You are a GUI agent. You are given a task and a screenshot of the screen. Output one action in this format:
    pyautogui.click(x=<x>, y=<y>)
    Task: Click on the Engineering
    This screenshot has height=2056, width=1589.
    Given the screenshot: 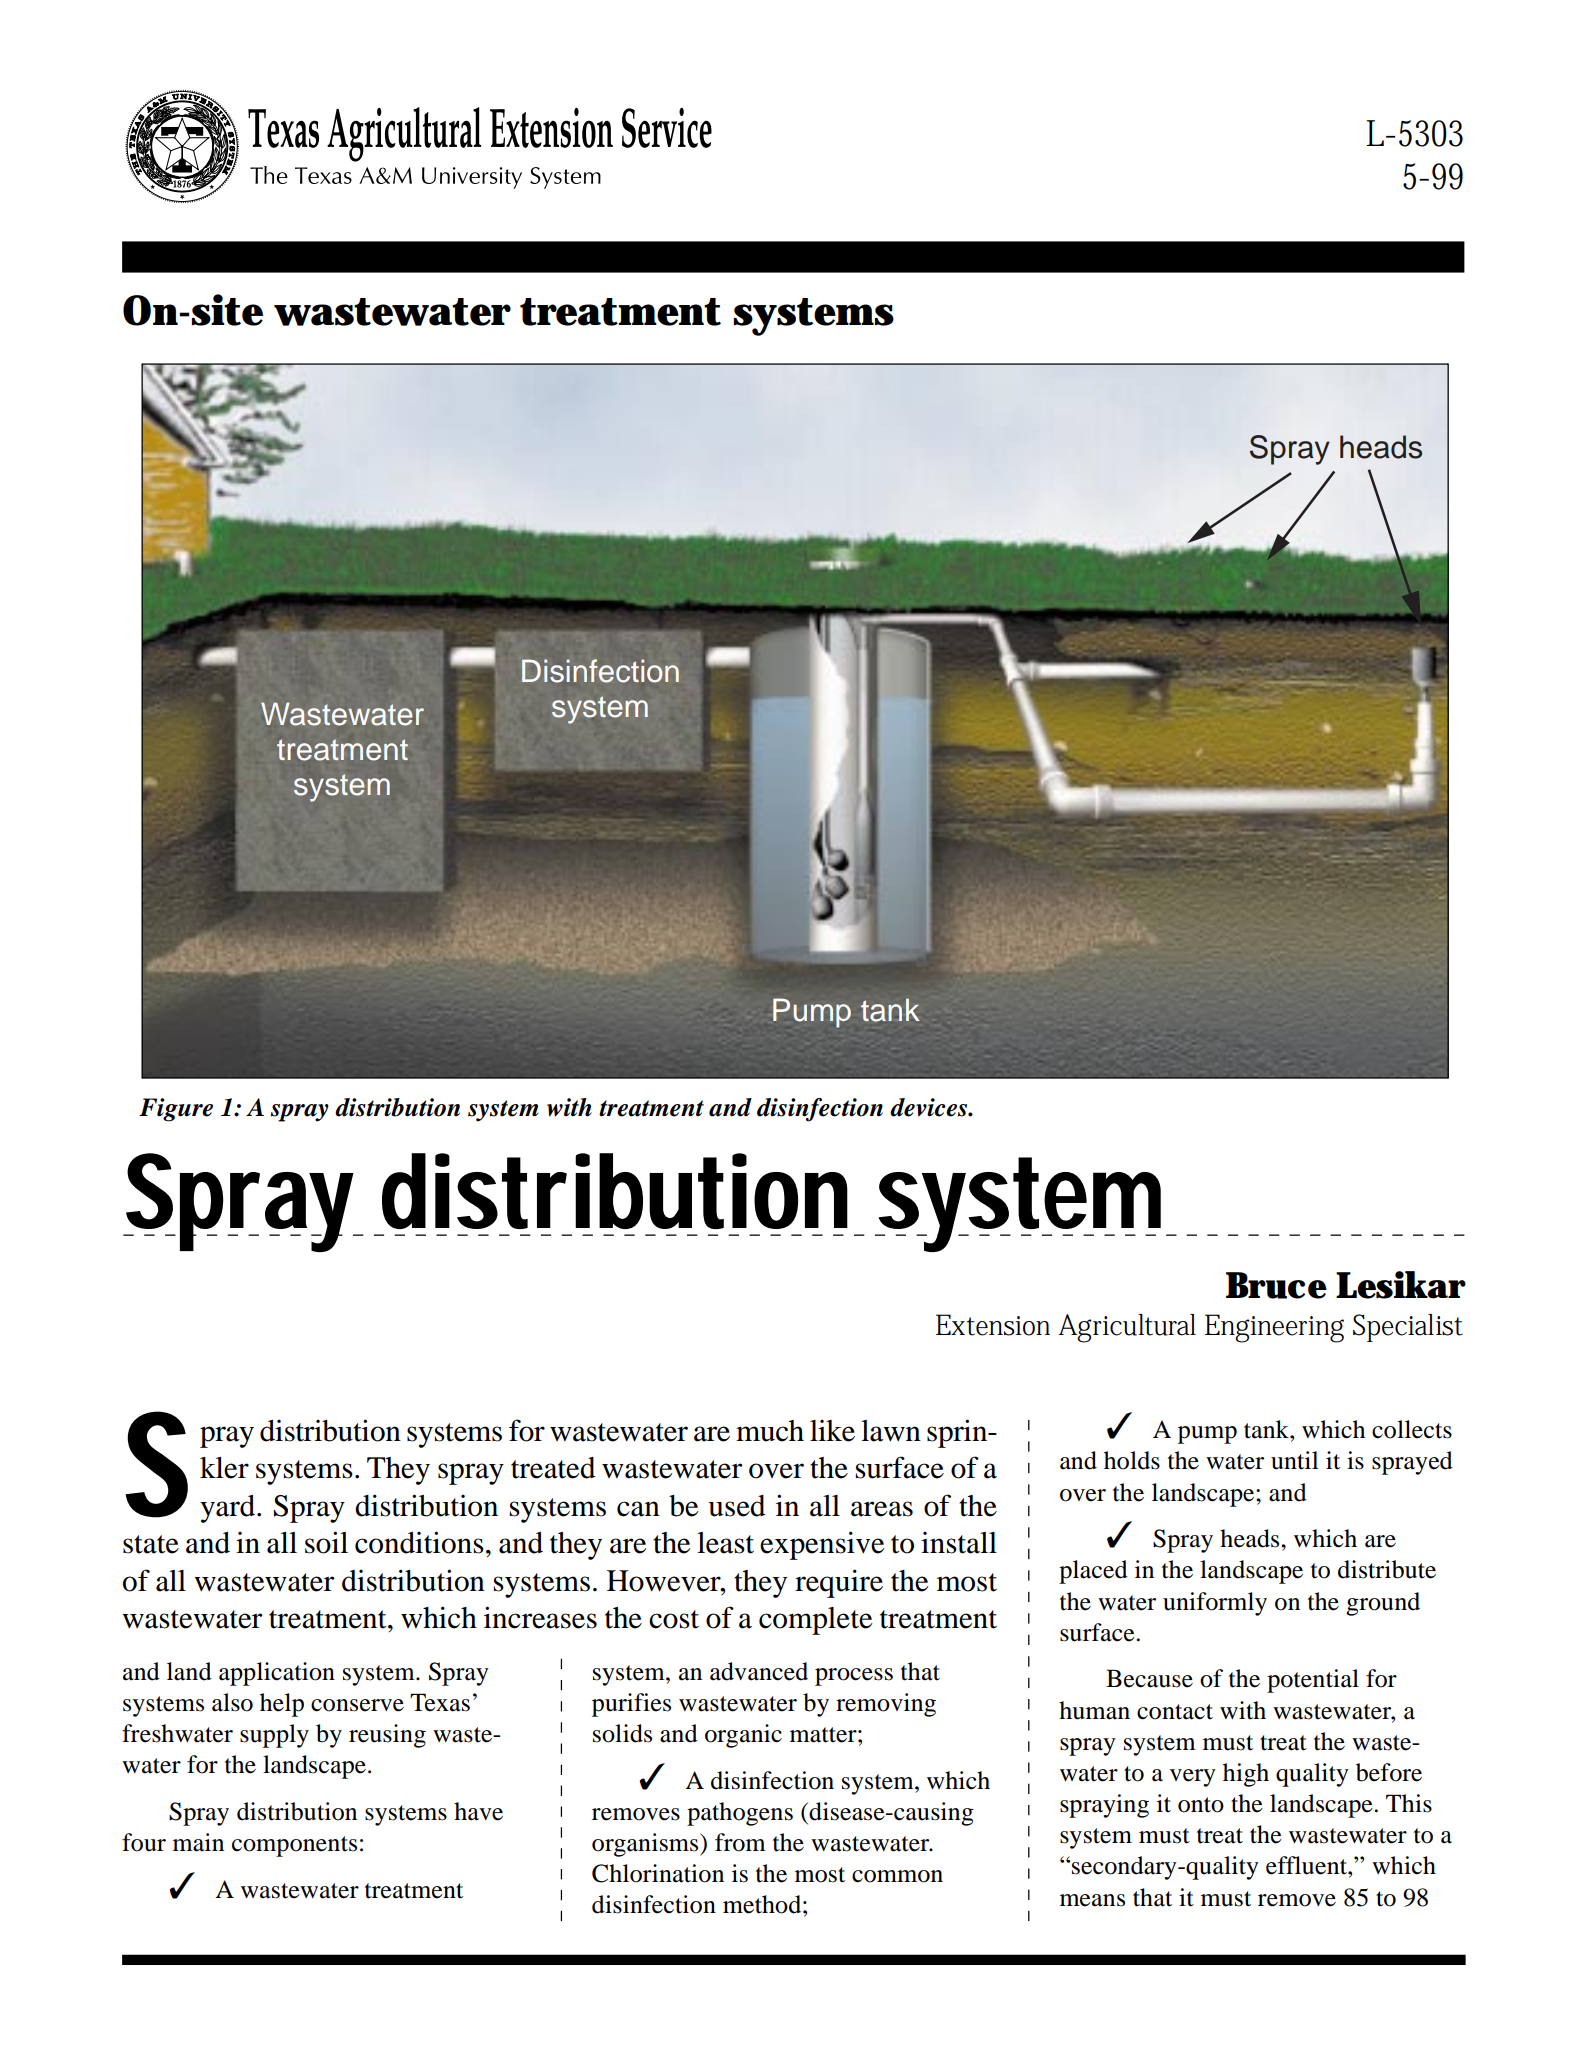 What is the action you would take?
    pyautogui.click(x=1274, y=1328)
